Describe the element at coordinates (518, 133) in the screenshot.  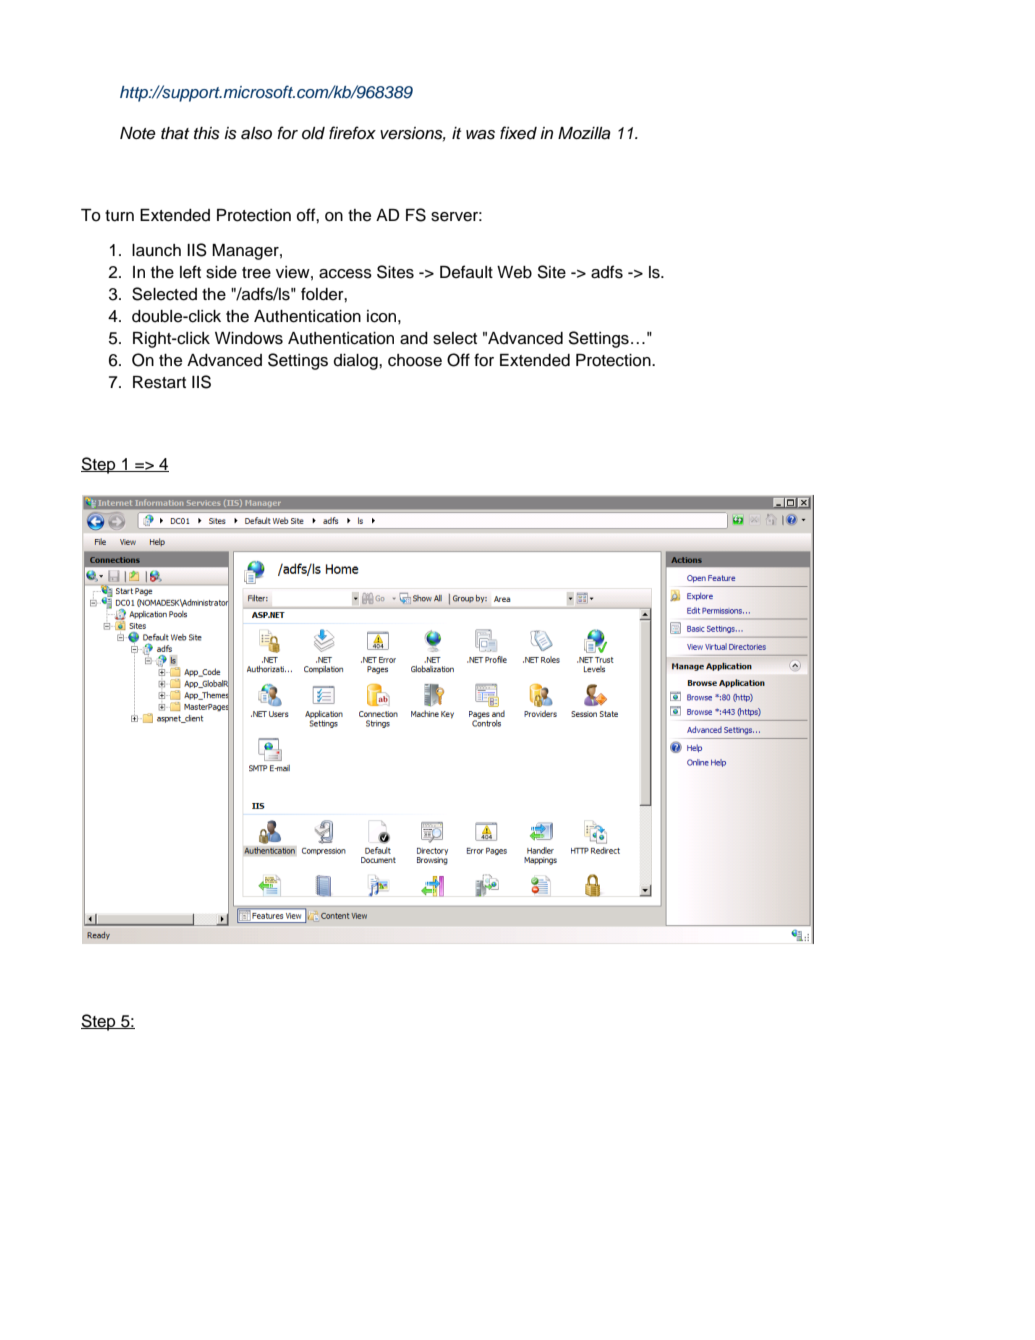
I see `fixed` at that location.
